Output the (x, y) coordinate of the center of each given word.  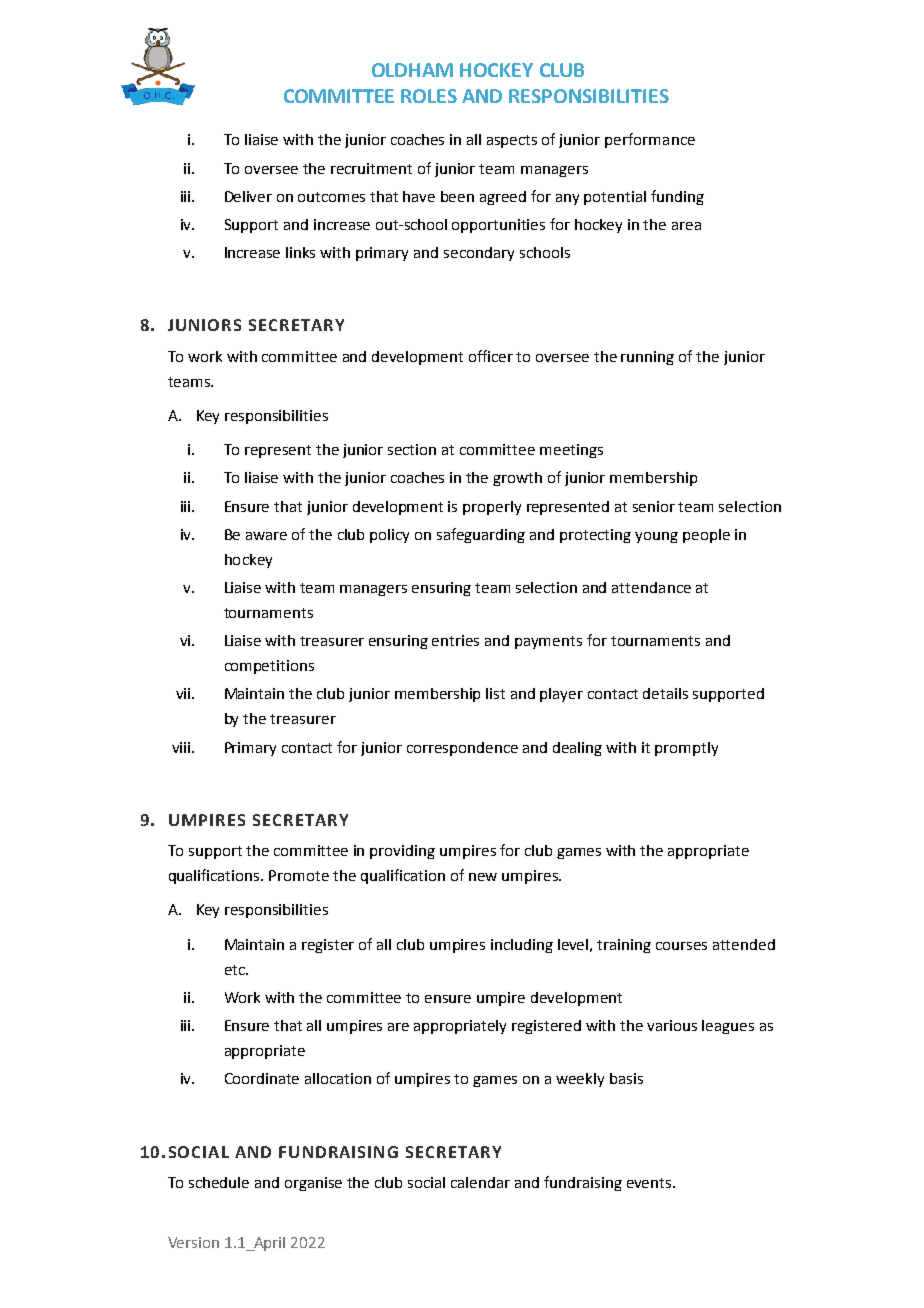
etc (236, 970)
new (483, 877)
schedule (219, 1182)
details (665, 693)
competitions (269, 667)
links (300, 252)
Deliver (248, 196)
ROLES (429, 96)
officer (491, 356)
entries (455, 640)
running (647, 358)
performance (650, 140)
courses (681, 946)
